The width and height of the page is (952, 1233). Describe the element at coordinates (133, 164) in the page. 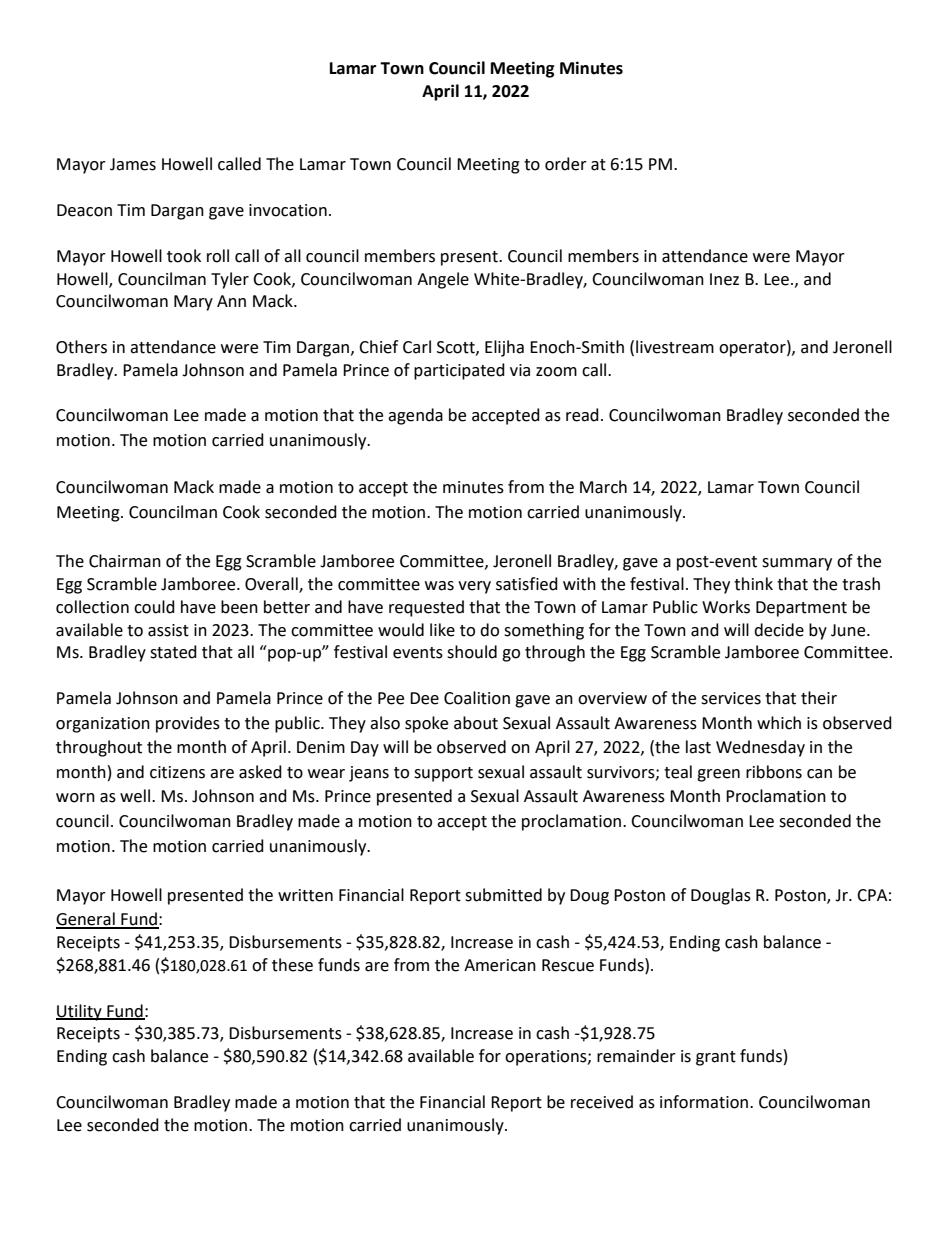

I see `James` at that location.
